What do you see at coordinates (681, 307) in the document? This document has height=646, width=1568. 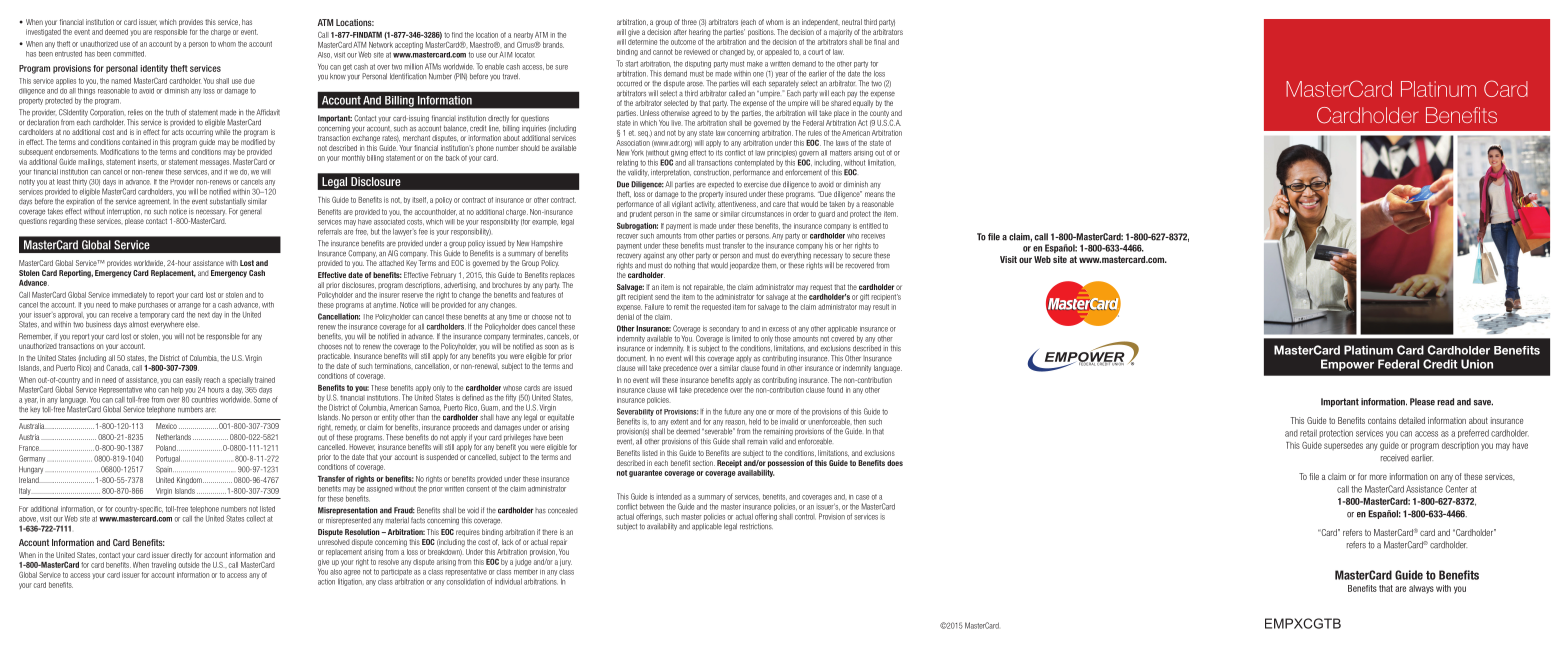 I see `remit` at bounding box center [681, 307].
